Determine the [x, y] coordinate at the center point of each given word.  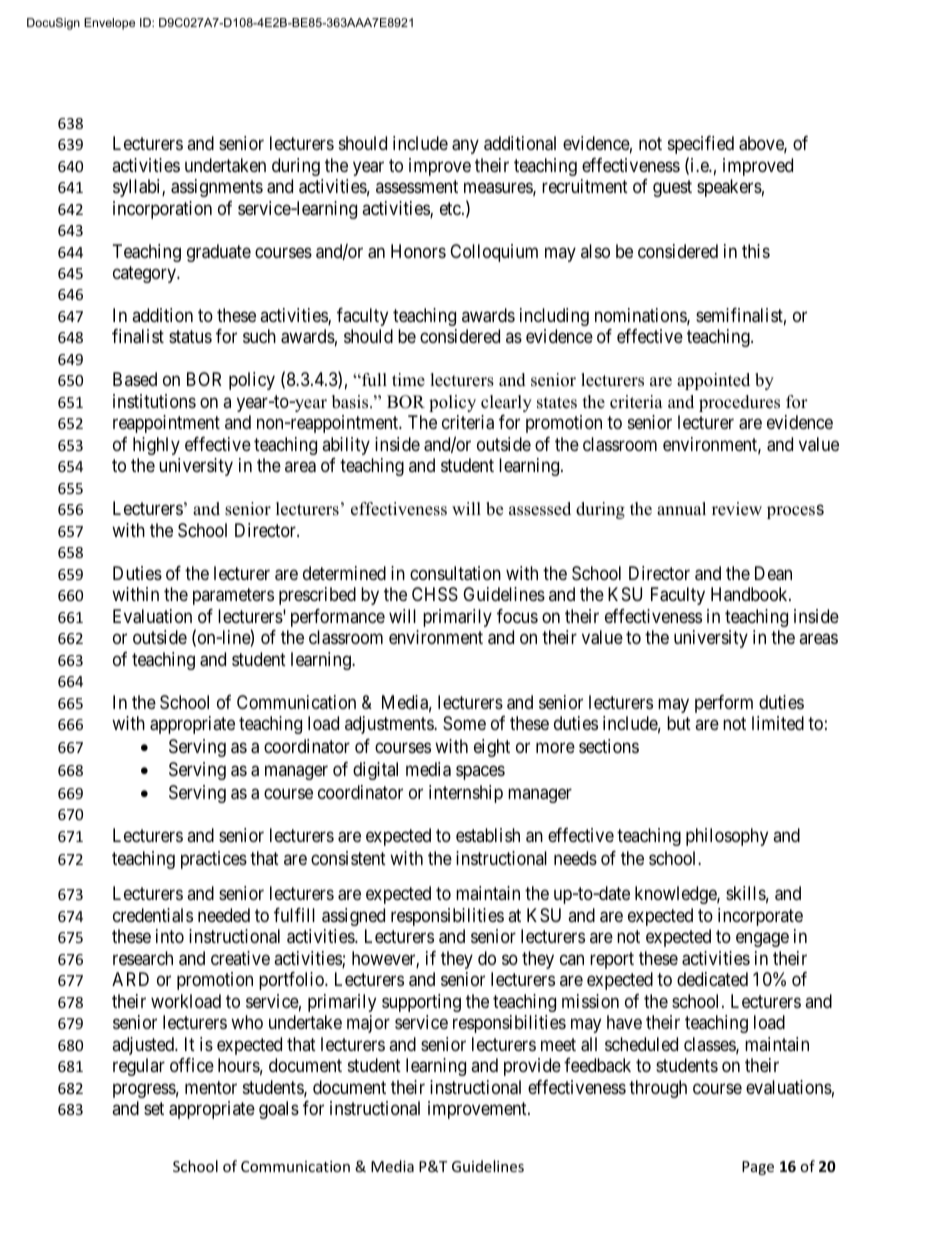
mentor [211, 1087]
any [465, 147]
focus [517, 616]
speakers [729, 188]
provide [532, 1067]
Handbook [750, 594]
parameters [233, 597]
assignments [217, 188]
